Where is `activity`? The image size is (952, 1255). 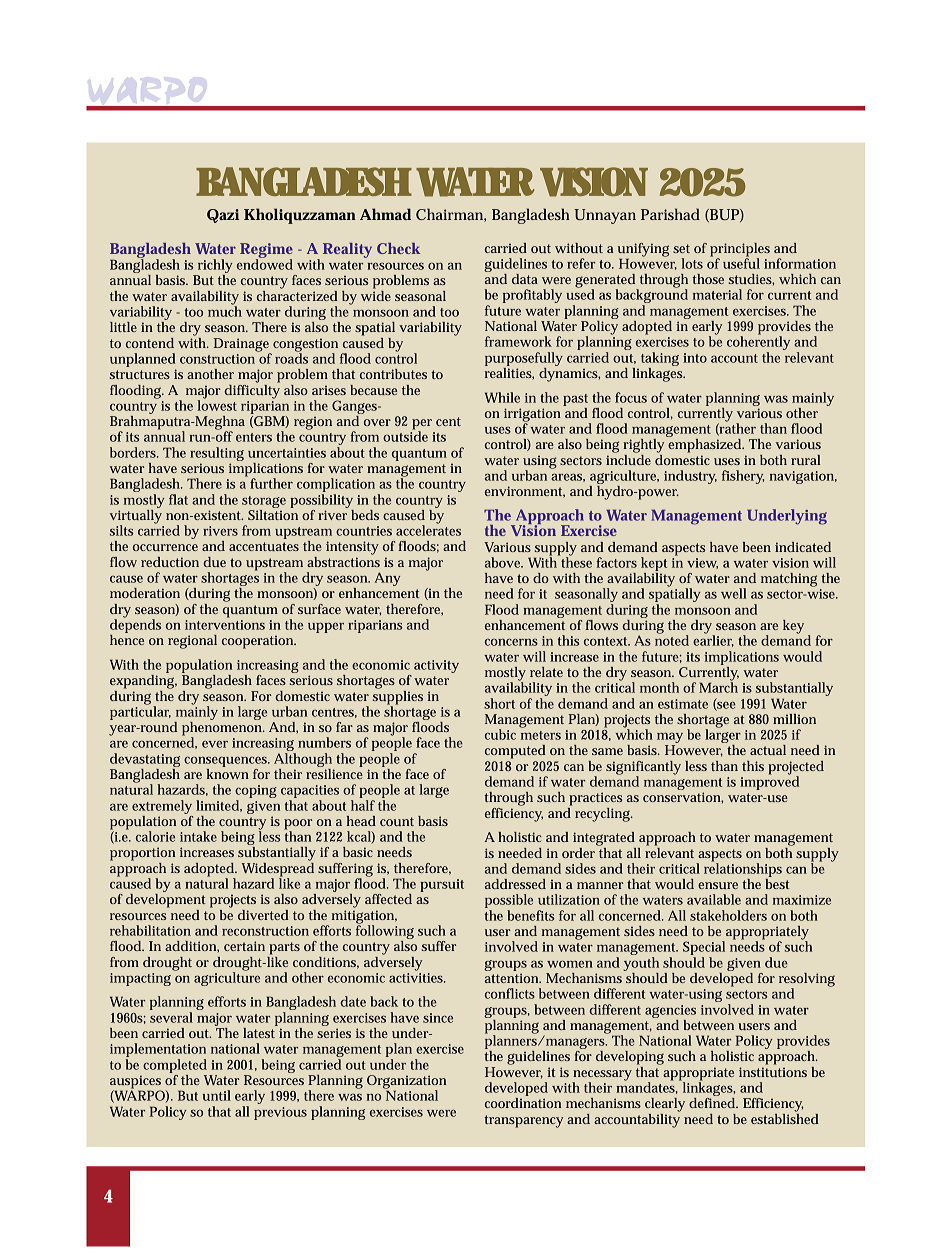 activity is located at coordinates (436, 666).
